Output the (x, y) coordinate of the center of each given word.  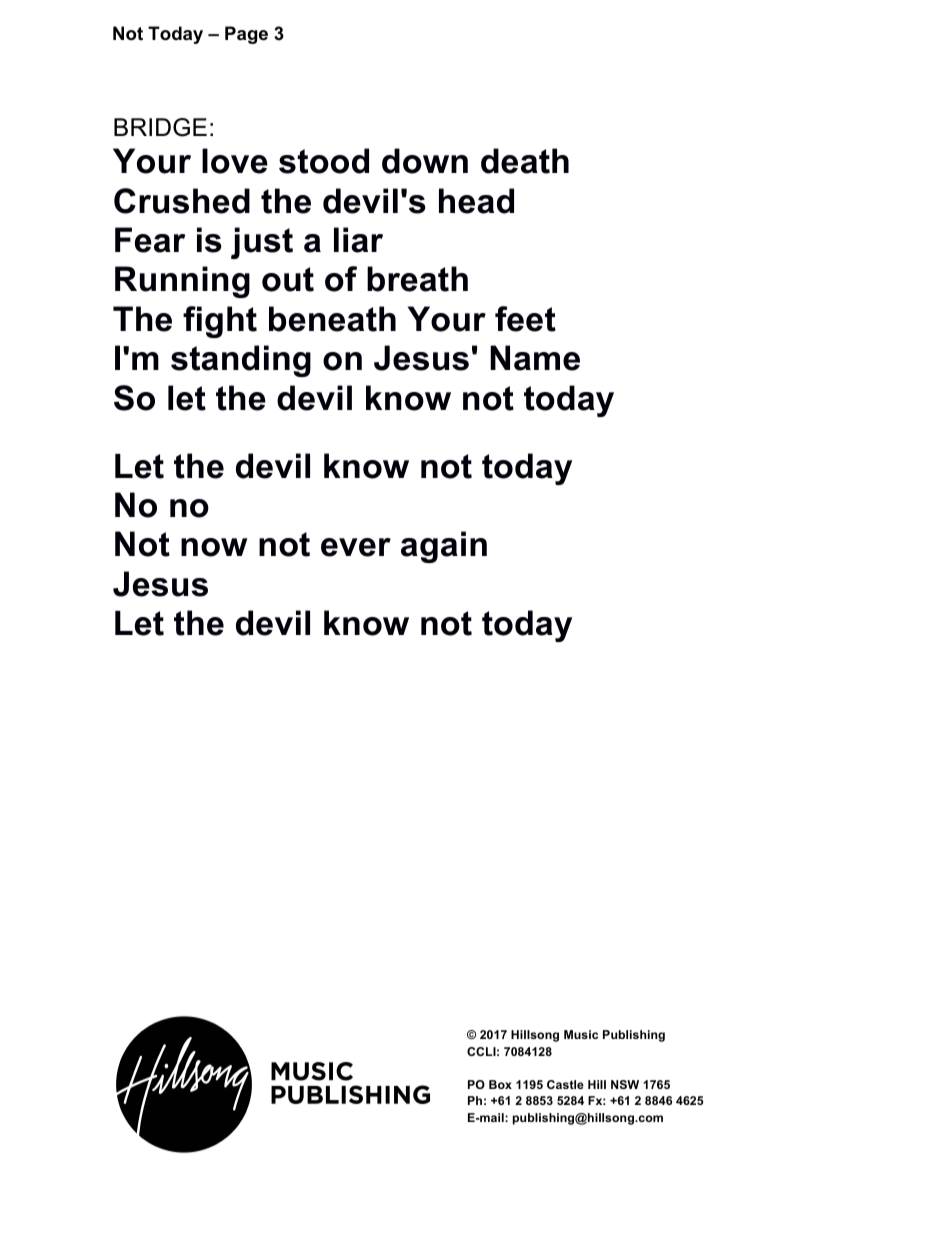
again (444, 547)
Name (535, 358)
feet (525, 319)
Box (500, 1084)
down (425, 161)
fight (220, 322)
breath (417, 279)
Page (246, 35)
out (288, 279)
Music (581, 1034)
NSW (625, 1084)
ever (356, 547)
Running (182, 282)
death (525, 161)
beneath (332, 319)
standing (241, 361)
